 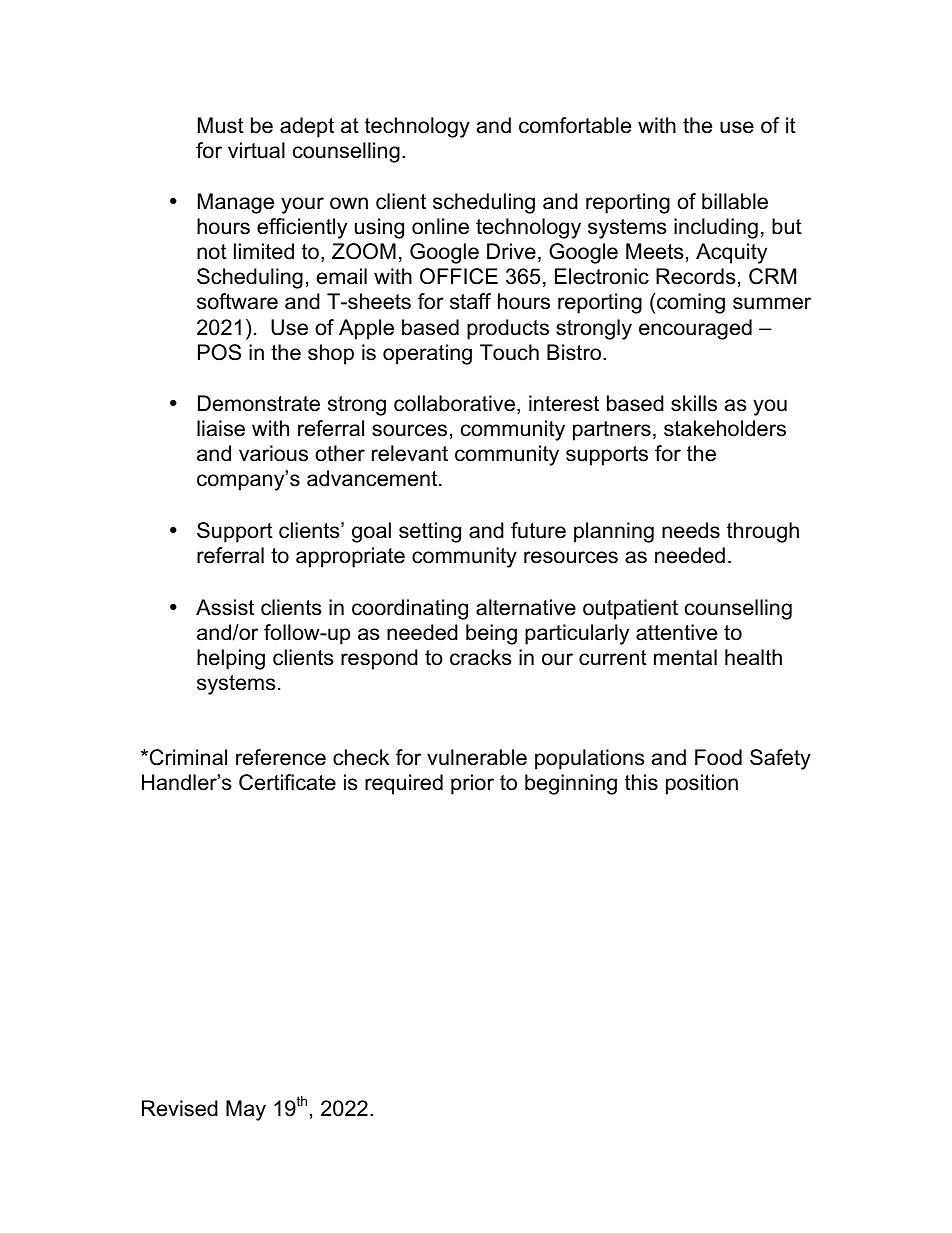 I want to click on reference, so click(x=281, y=757).
